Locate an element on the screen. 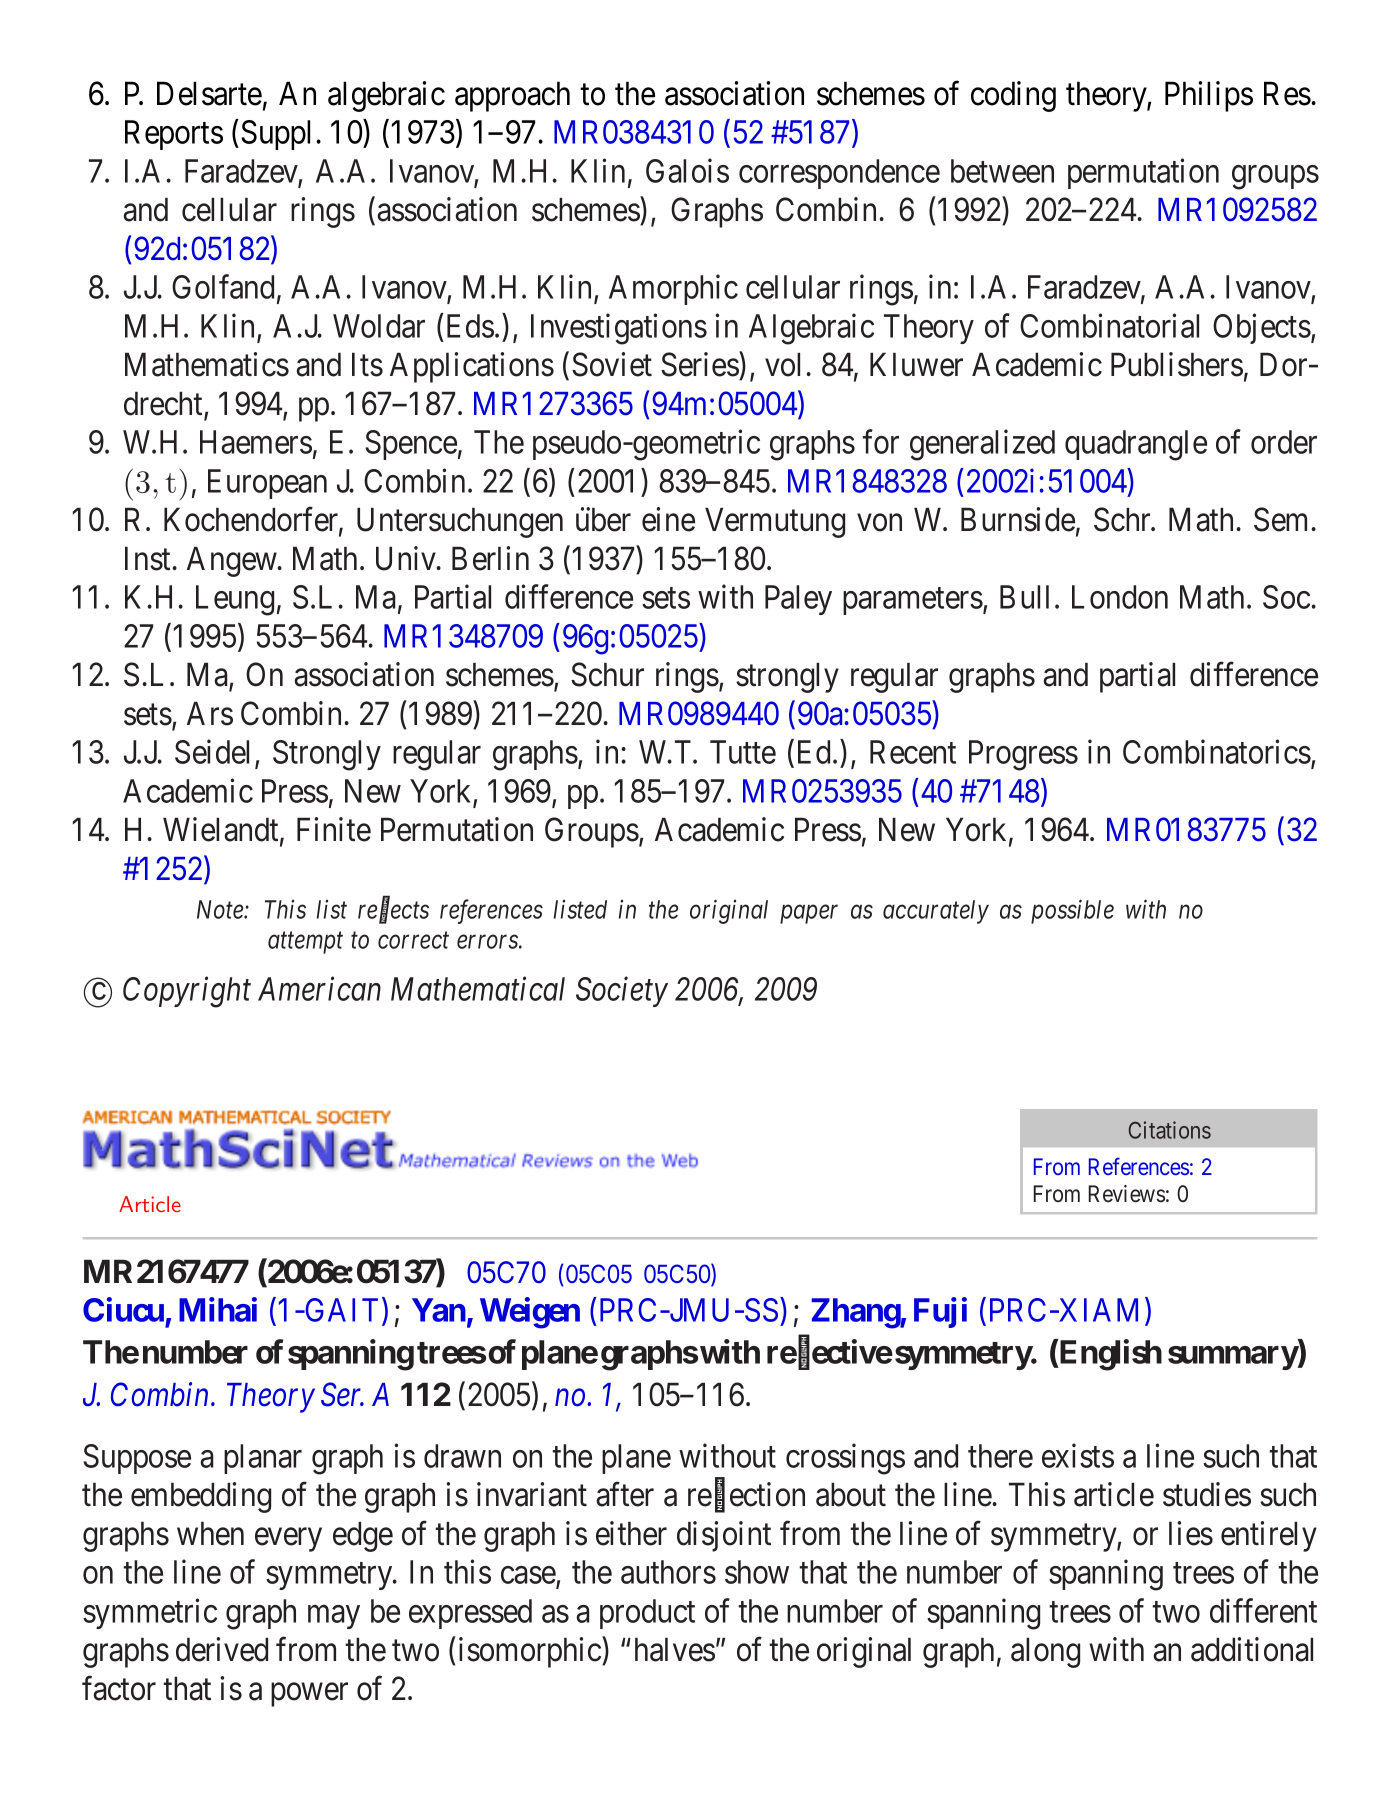 The height and width of the screenshot is (1812, 1400). Suppl is located at coordinates (279, 135).
